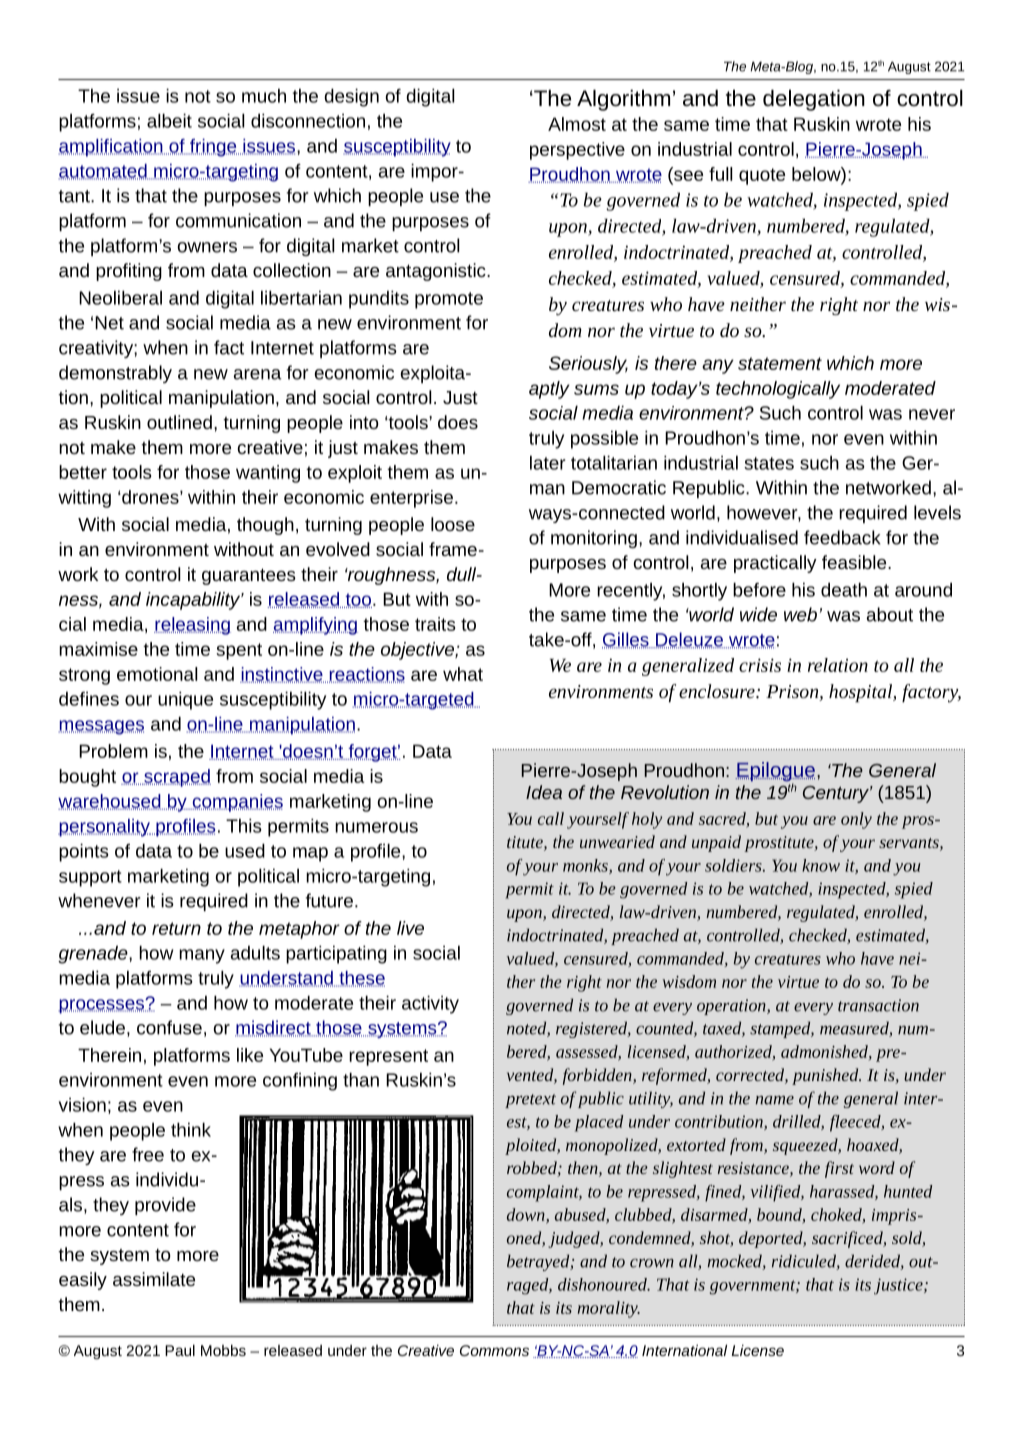 The image size is (1023, 1447). What do you see at coordinates (180, 1350) in the image?
I see `Paul` at bounding box center [180, 1350].
